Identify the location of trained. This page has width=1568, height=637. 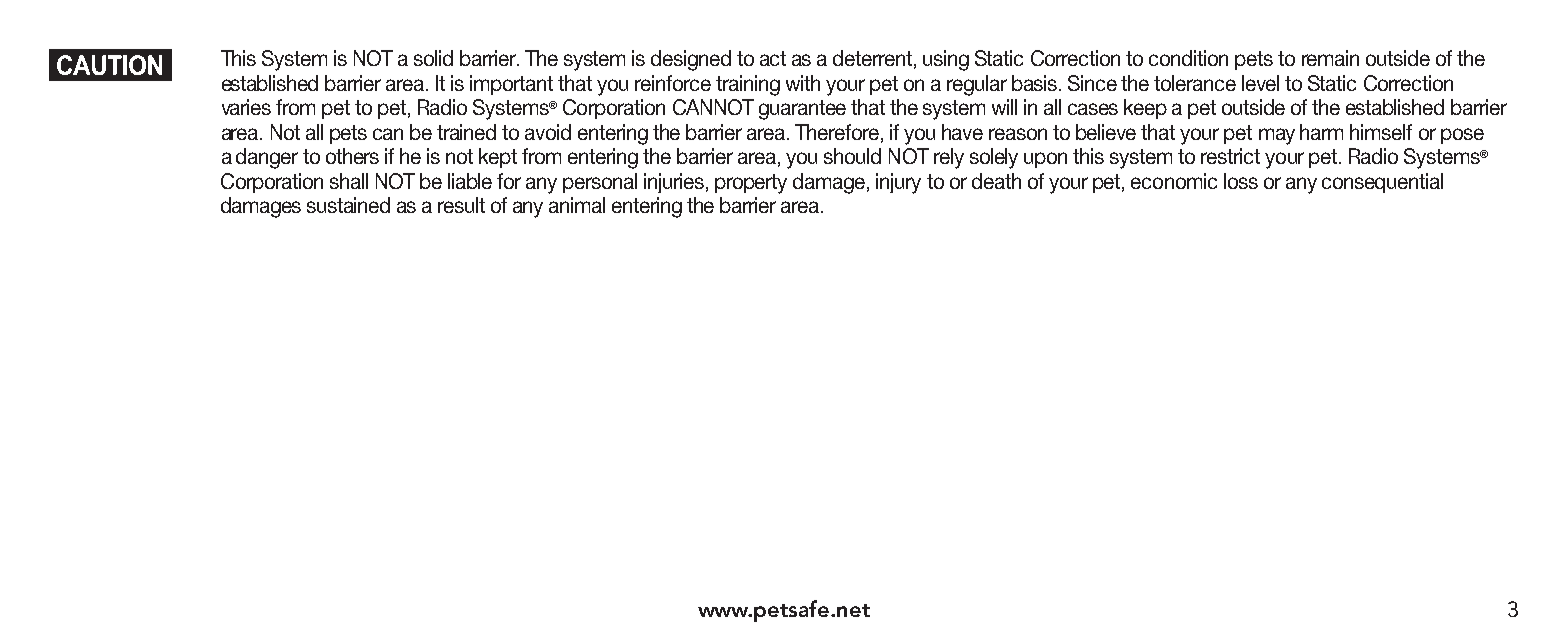
(466, 132).
